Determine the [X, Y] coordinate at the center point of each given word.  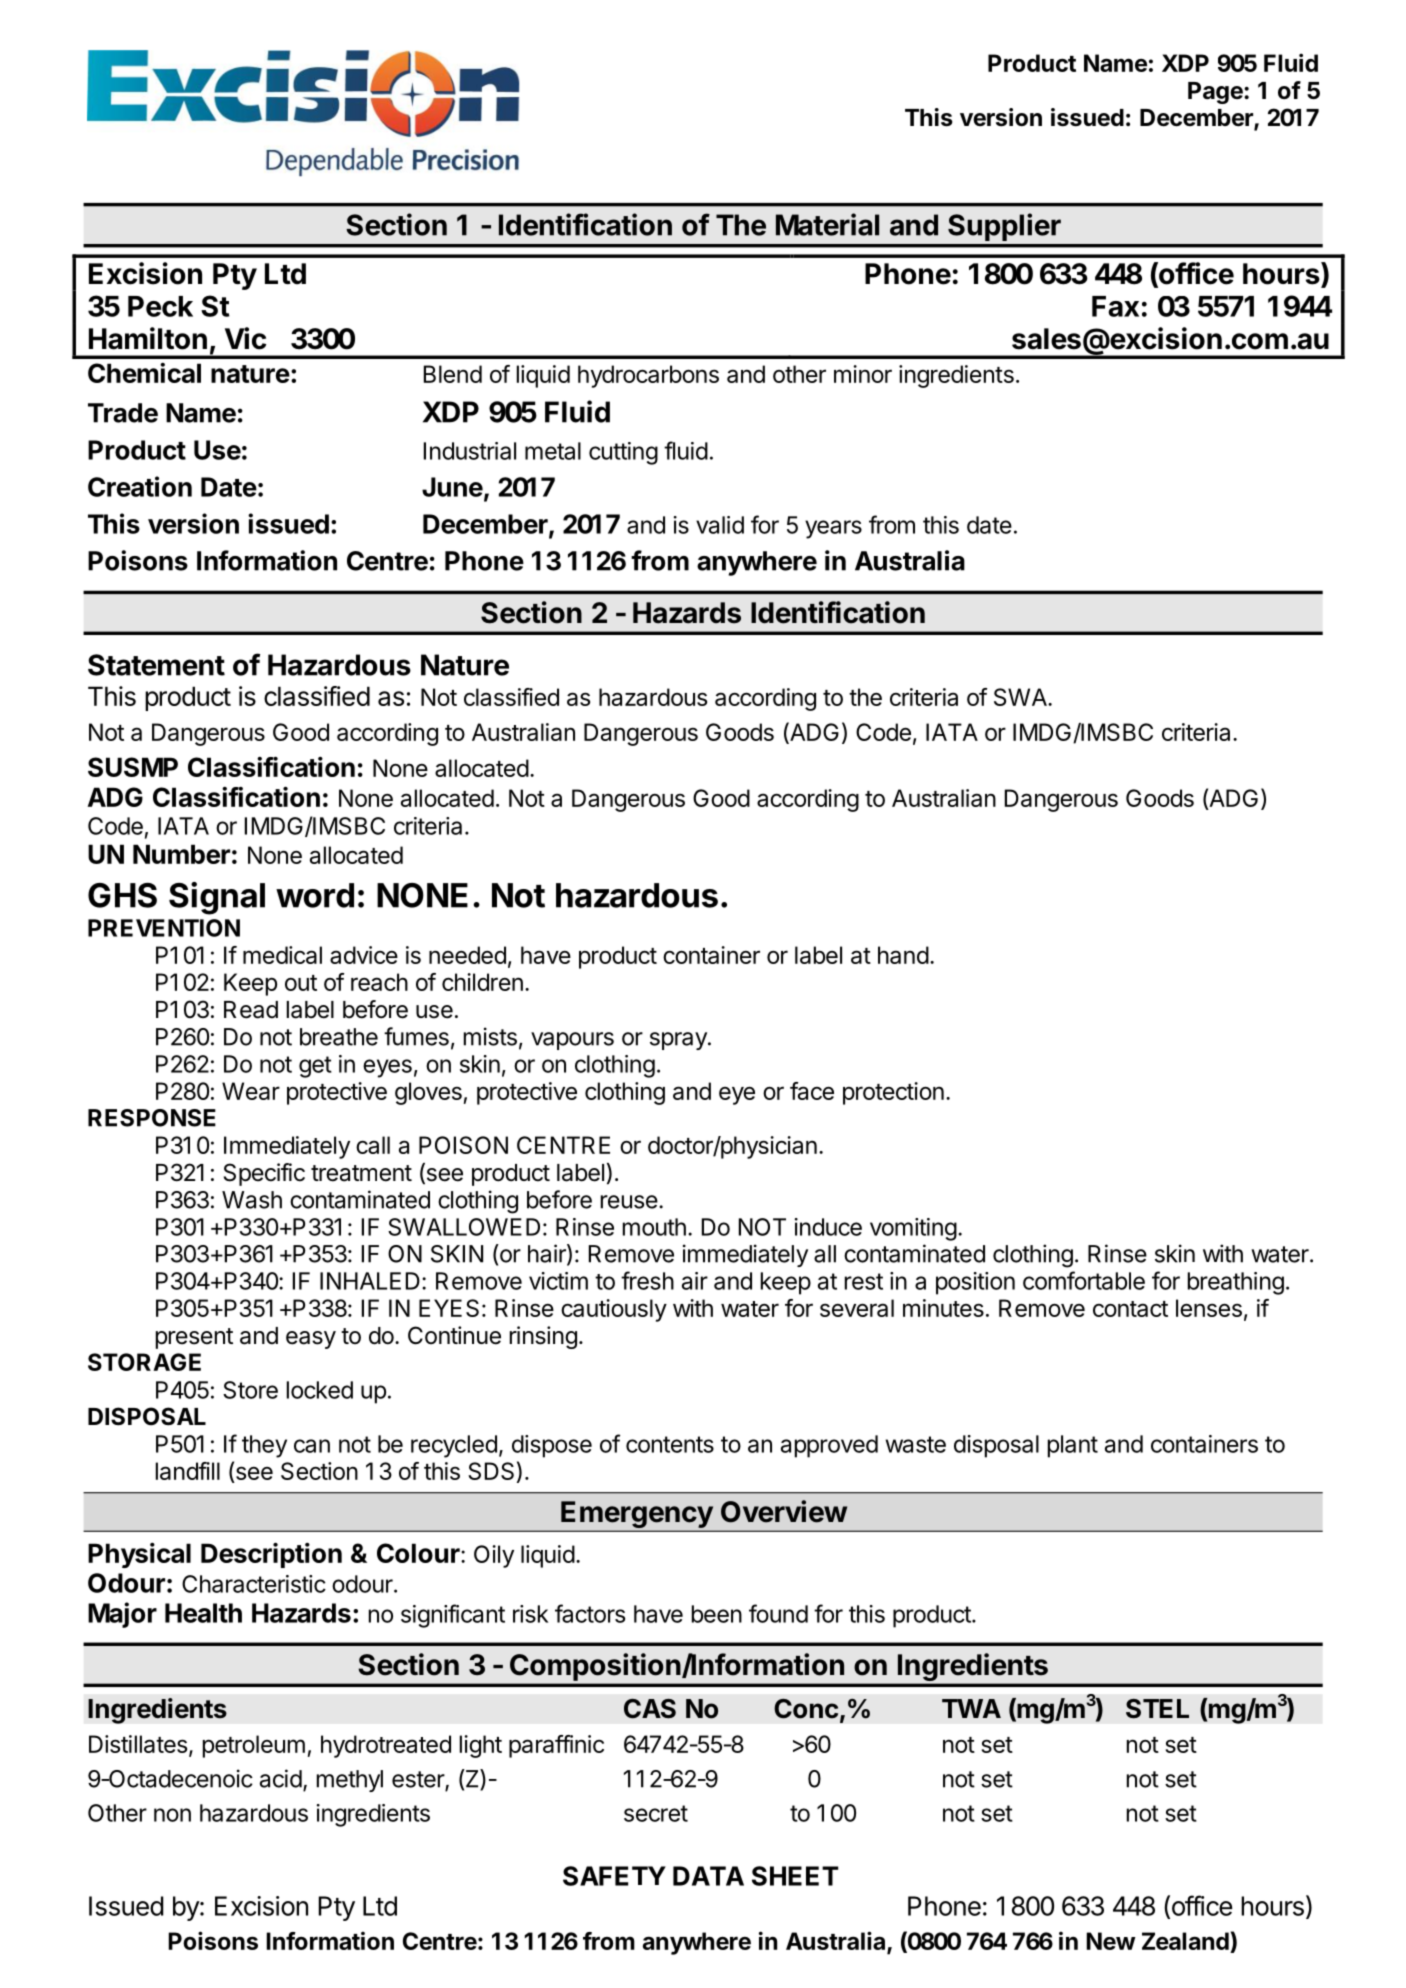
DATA [708, 1876]
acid [281, 1778]
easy [311, 1340]
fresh [647, 1280]
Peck [160, 306]
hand [903, 955]
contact [1130, 1309]
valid [720, 525]
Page [1216, 93]
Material [827, 224]
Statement [156, 665]
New [1111, 1941]
